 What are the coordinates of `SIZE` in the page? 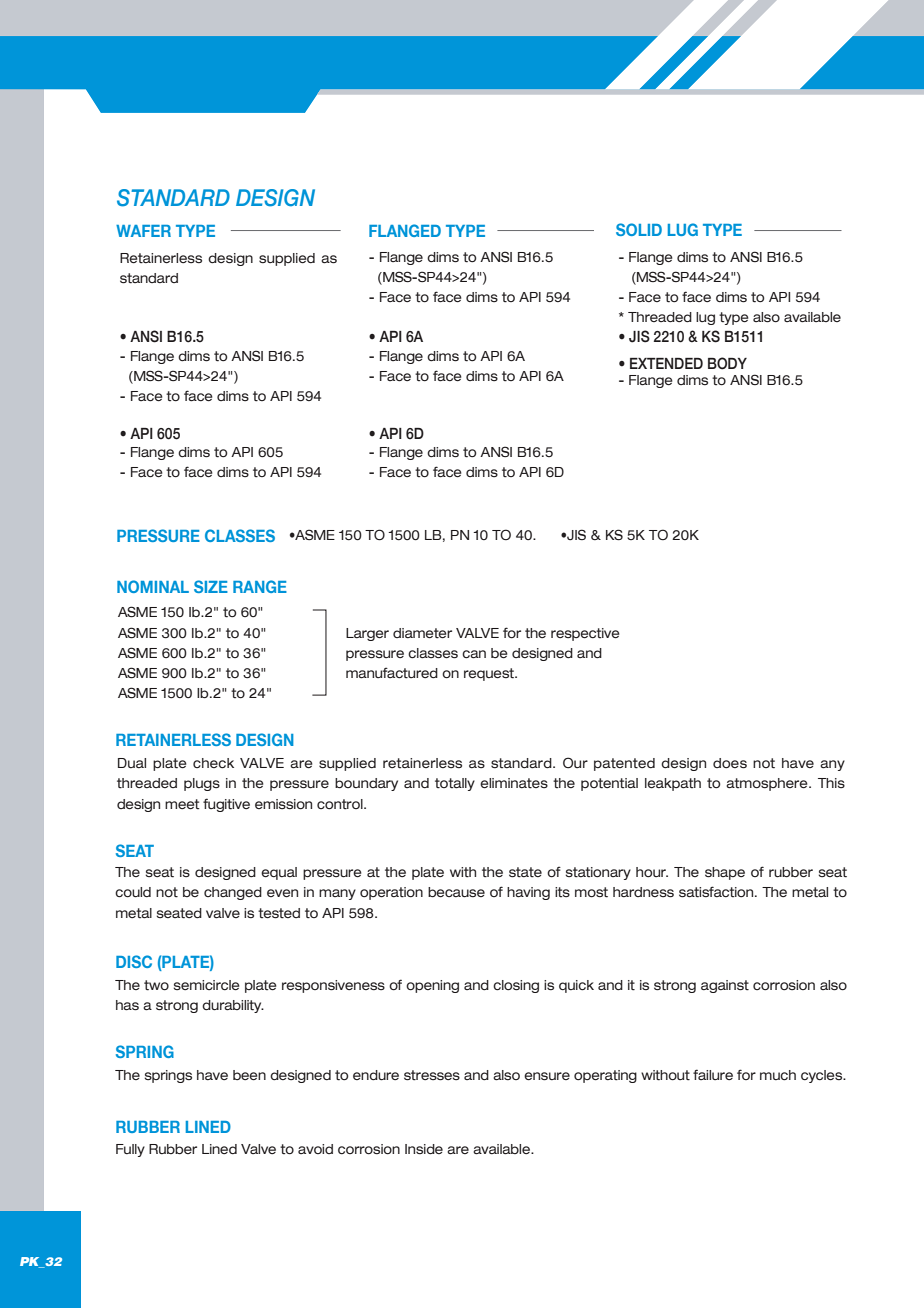 It's located at (211, 586).
